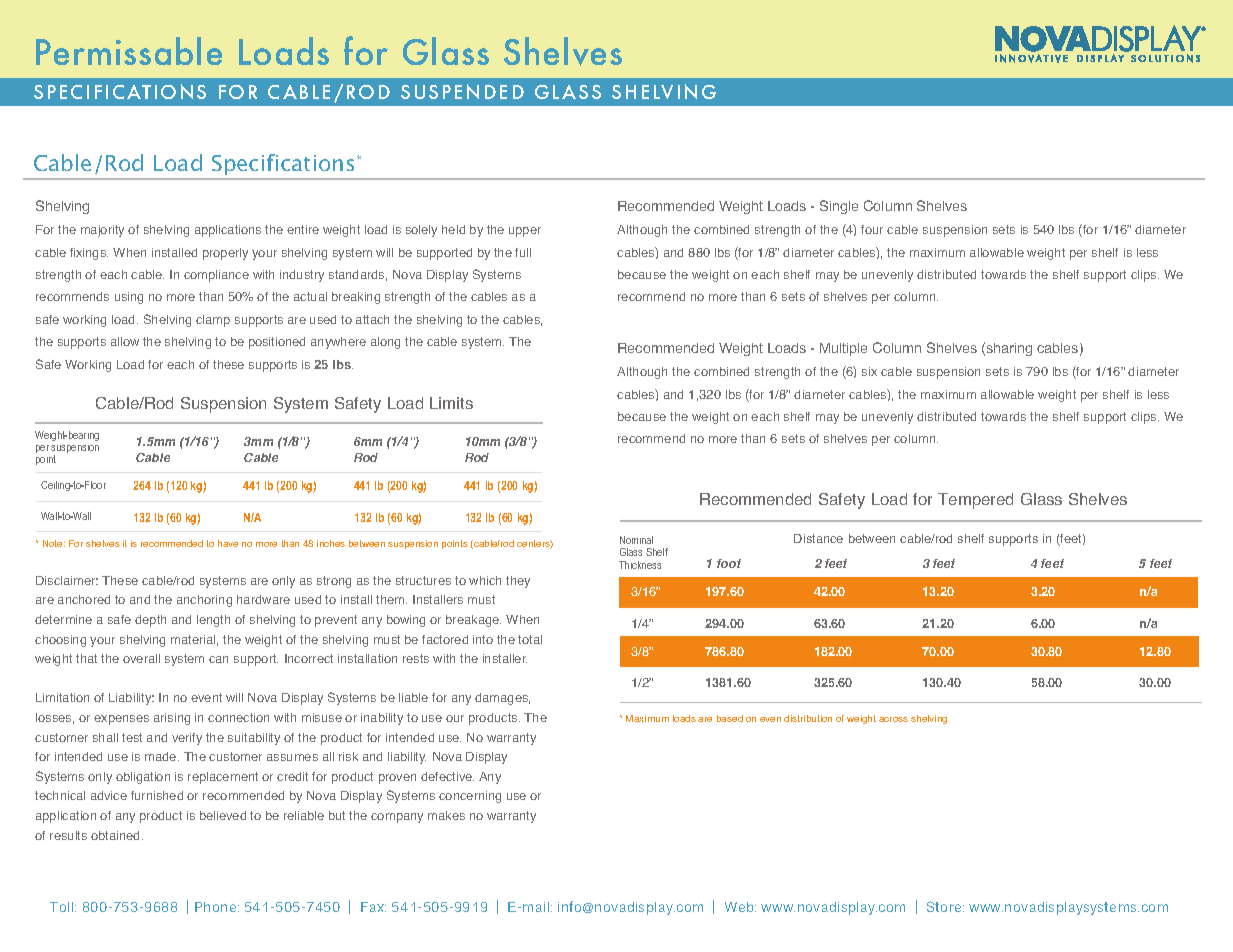 The height and width of the page is (952, 1233). I want to click on overall, so click(141, 658).
